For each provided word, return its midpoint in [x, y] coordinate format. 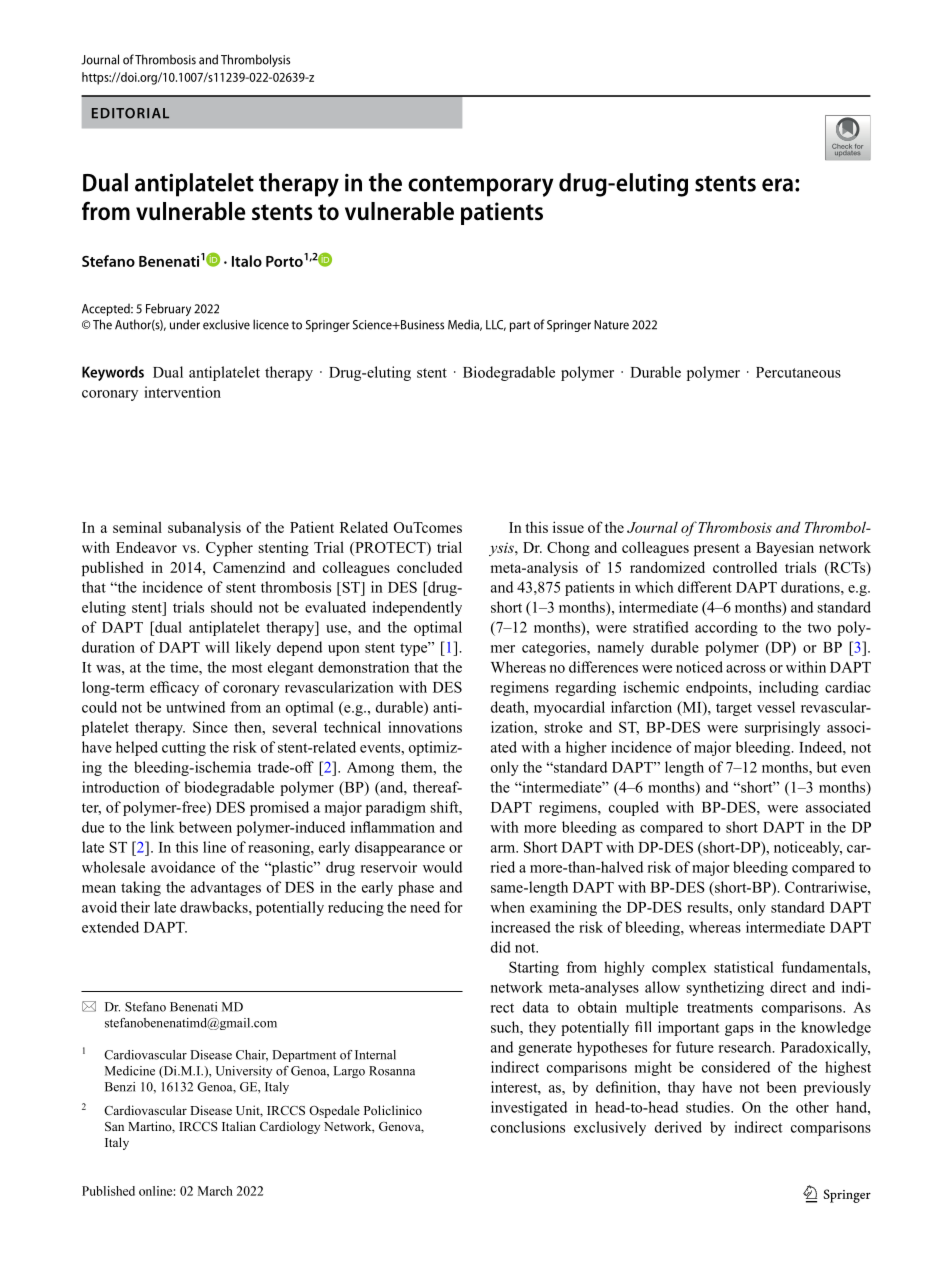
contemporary [480, 186]
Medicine [130, 1071]
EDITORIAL [130, 113]
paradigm [396, 808]
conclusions [528, 1127]
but [827, 767]
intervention [182, 392]
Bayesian [785, 549]
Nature [611, 325]
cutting [184, 748]
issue [568, 527]
